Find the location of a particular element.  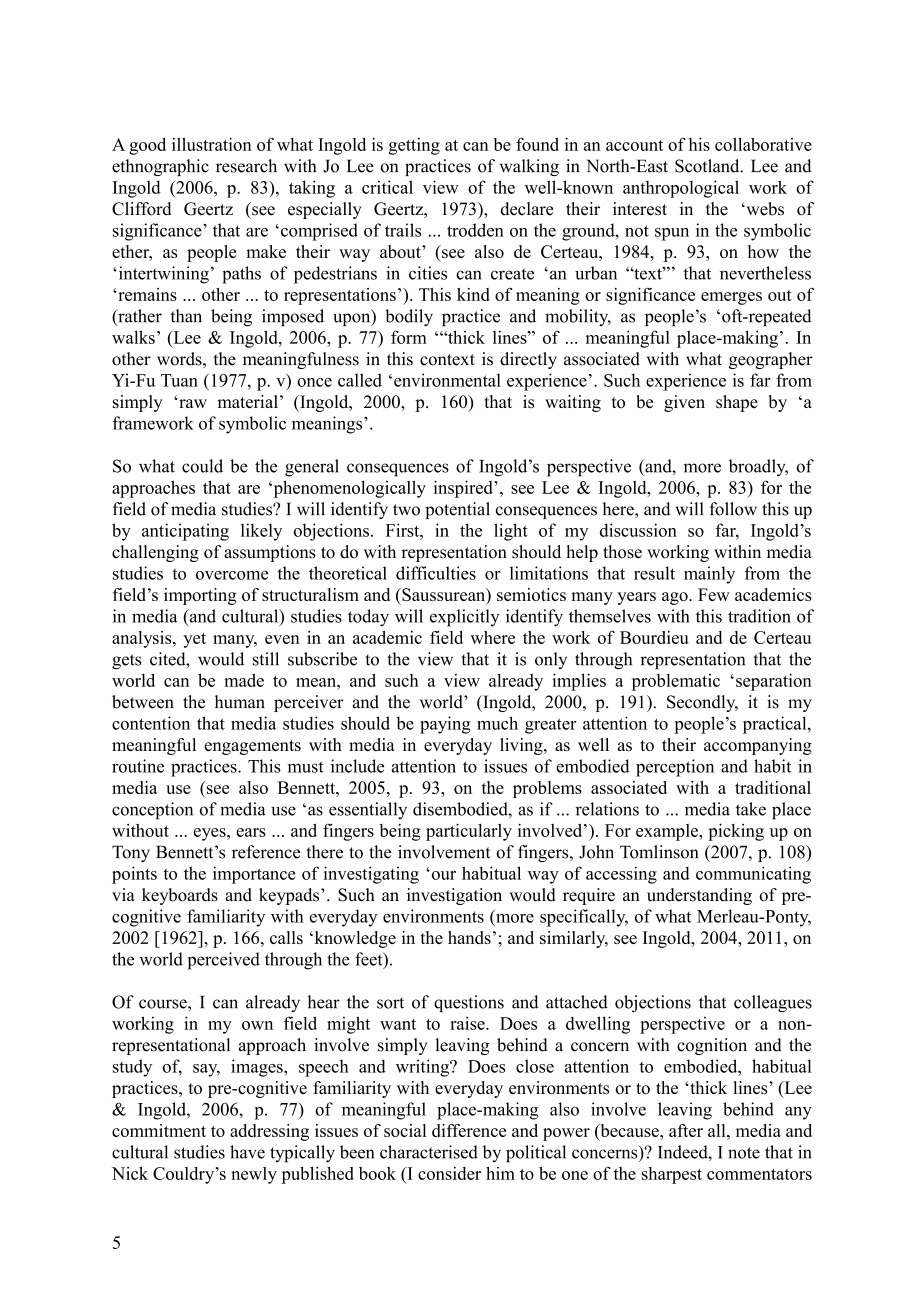

after is located at coordinates (686, 1130).
